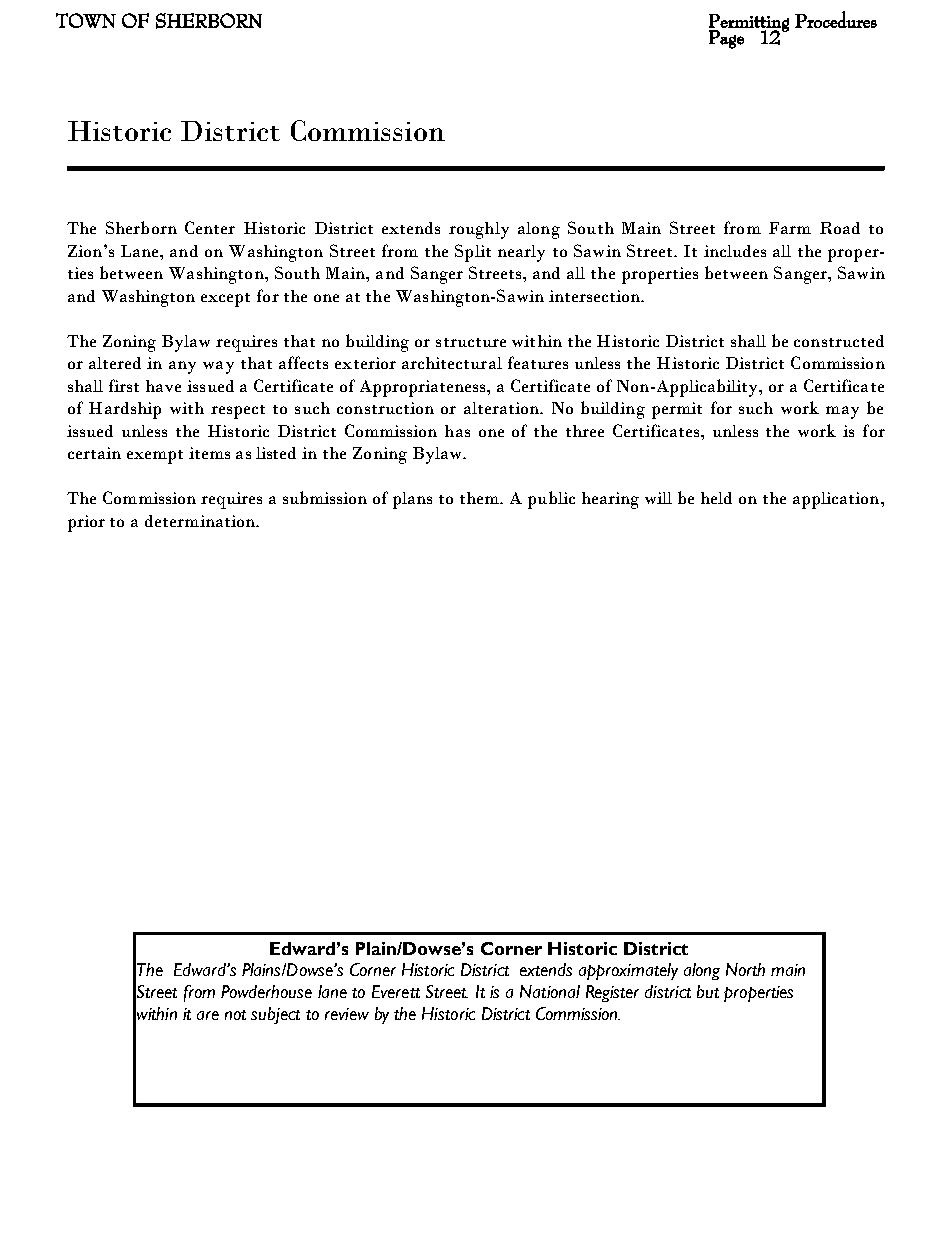  I want to click on roughly, so click(479, 230).
